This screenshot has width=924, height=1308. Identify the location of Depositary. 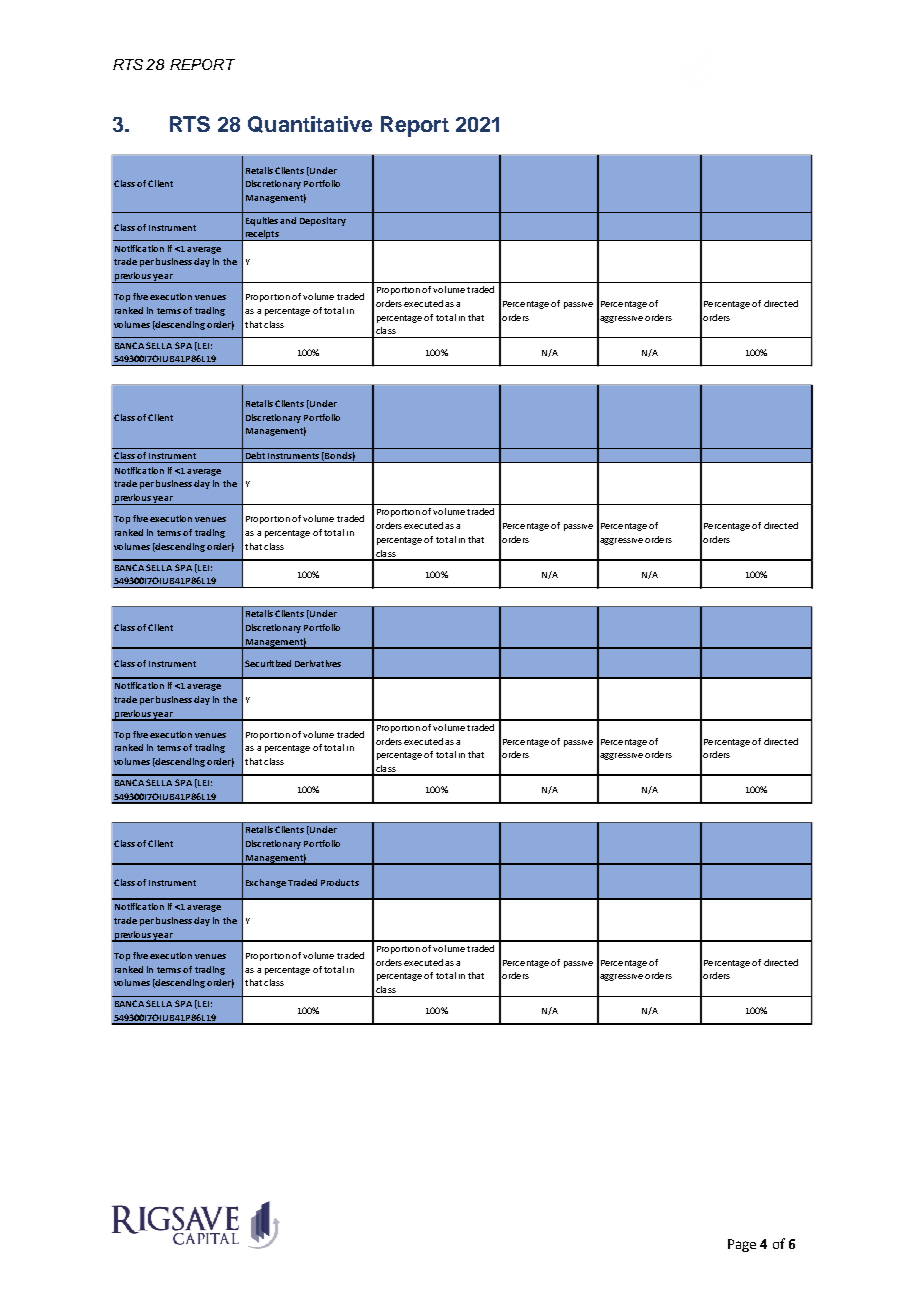
(323, 221).
